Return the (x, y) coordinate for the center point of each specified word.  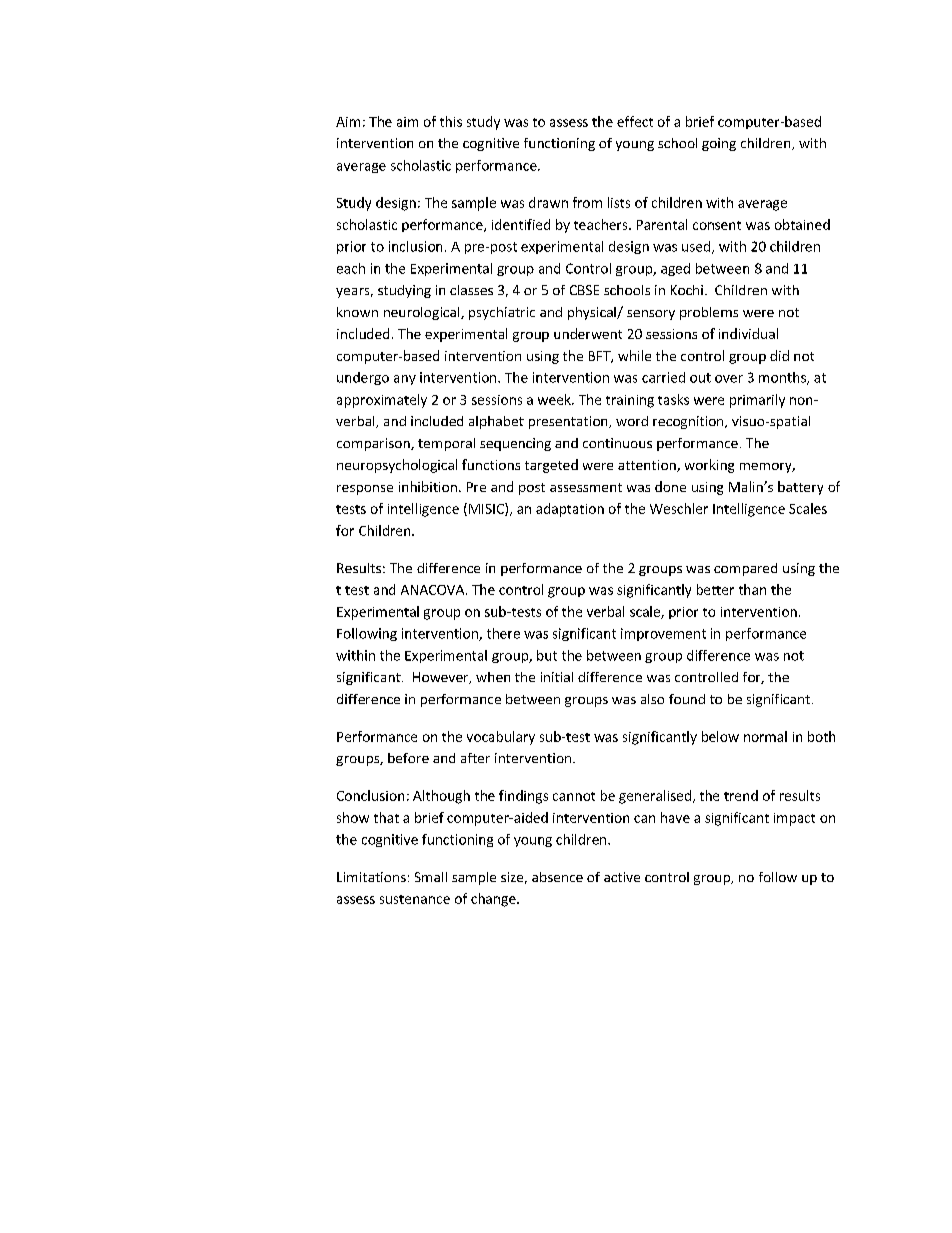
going (719, 144)
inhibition (428, 486)
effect (635, 121)
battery (800, 488)
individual (748, 333)
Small (431, 877)
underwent (588, 333)
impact (794, 819)
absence (557, 877)
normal (765, 736)
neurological (423, 313)
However (442, 678)
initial (557, 677)
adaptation (570, 510)
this (451, 121)
